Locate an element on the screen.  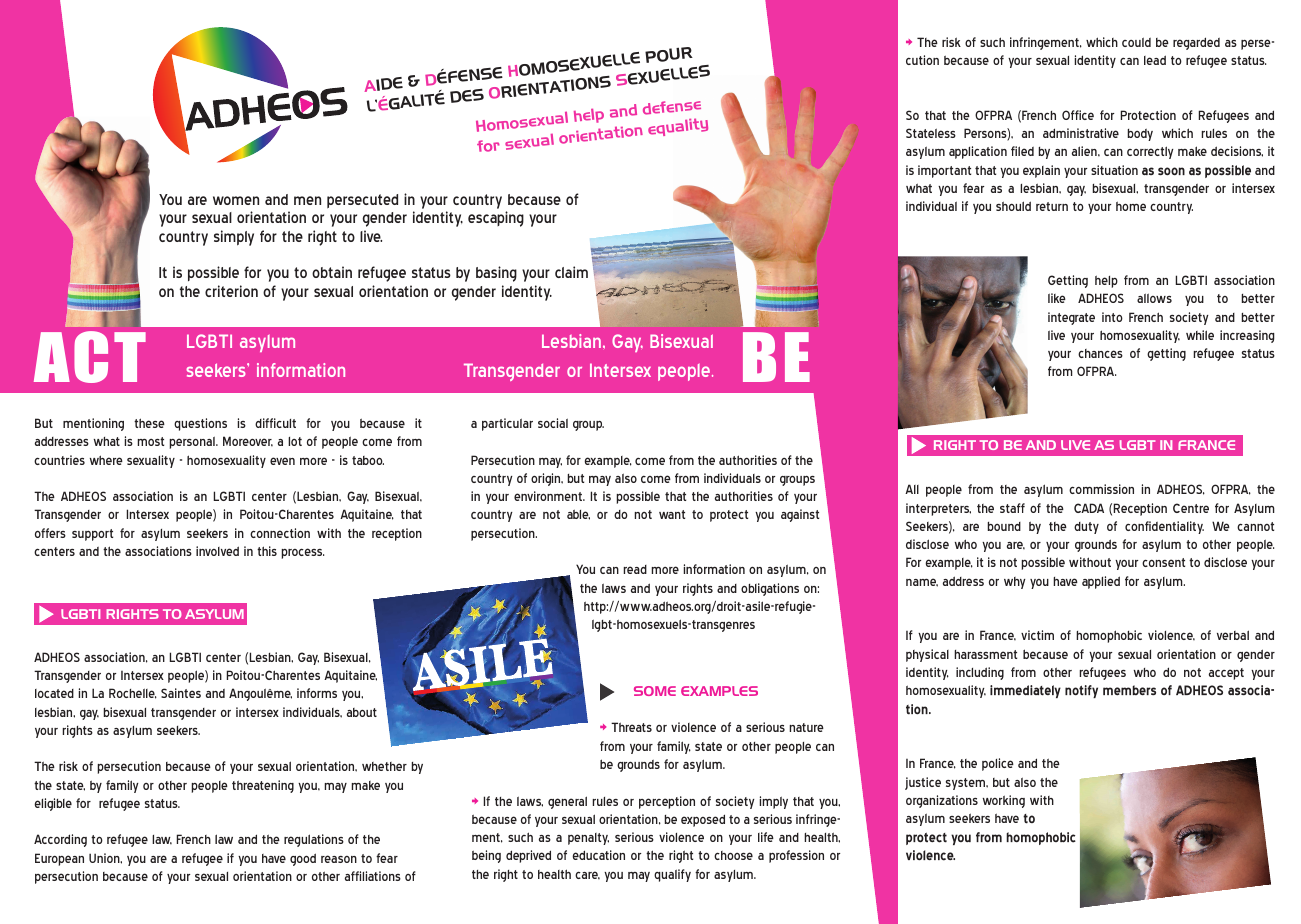
victim is located at coordinates (1037, 635).
